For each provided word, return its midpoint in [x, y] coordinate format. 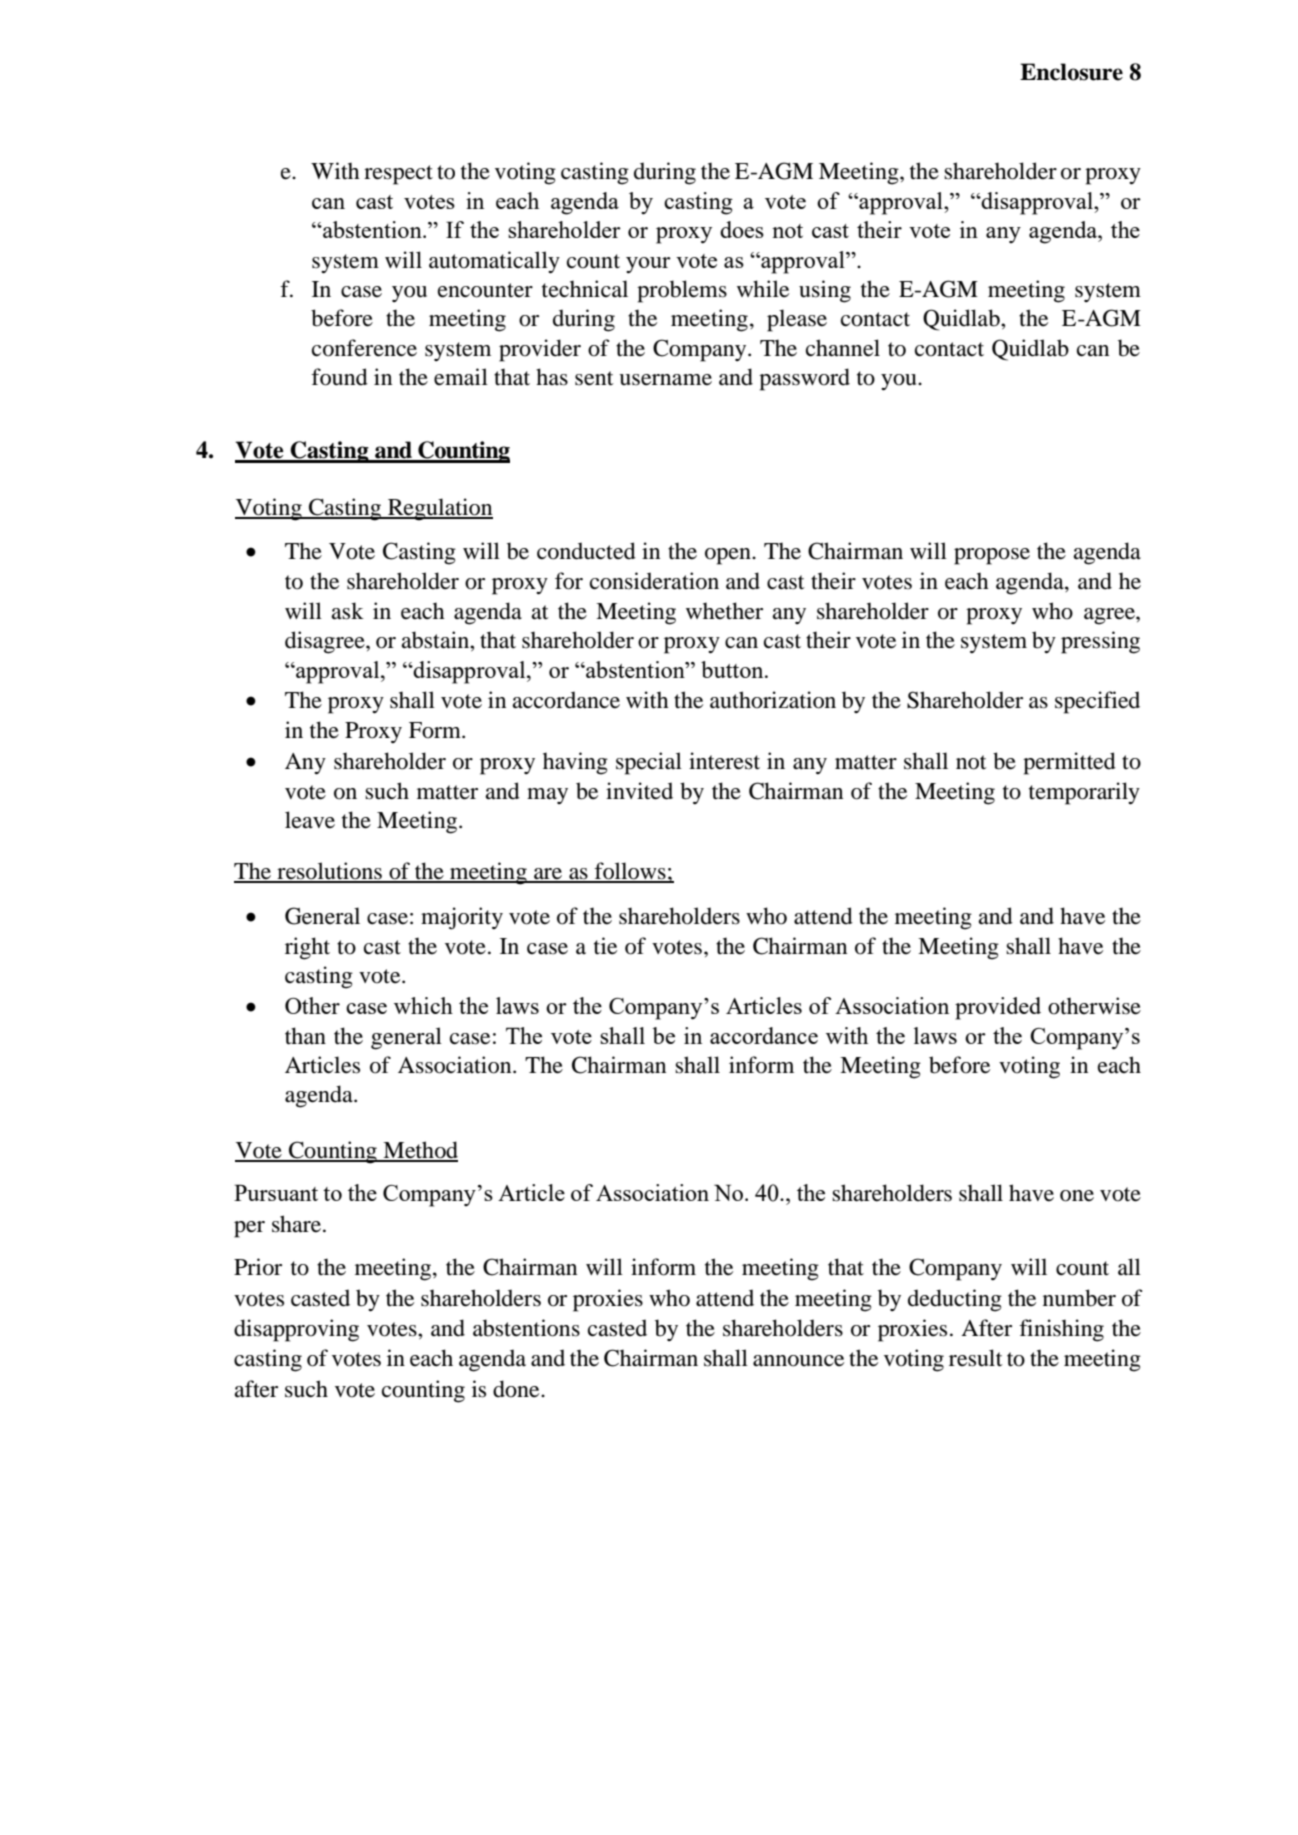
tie [605, 946]
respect [398, 175]
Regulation [439, 509]
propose [992, 556]
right [307, 948]
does [742, 229]
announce [798, 1361]
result [976, 1358]
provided [998, 1008]
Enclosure [1071, 72]
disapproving [296, 1330]
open [729, 556]
